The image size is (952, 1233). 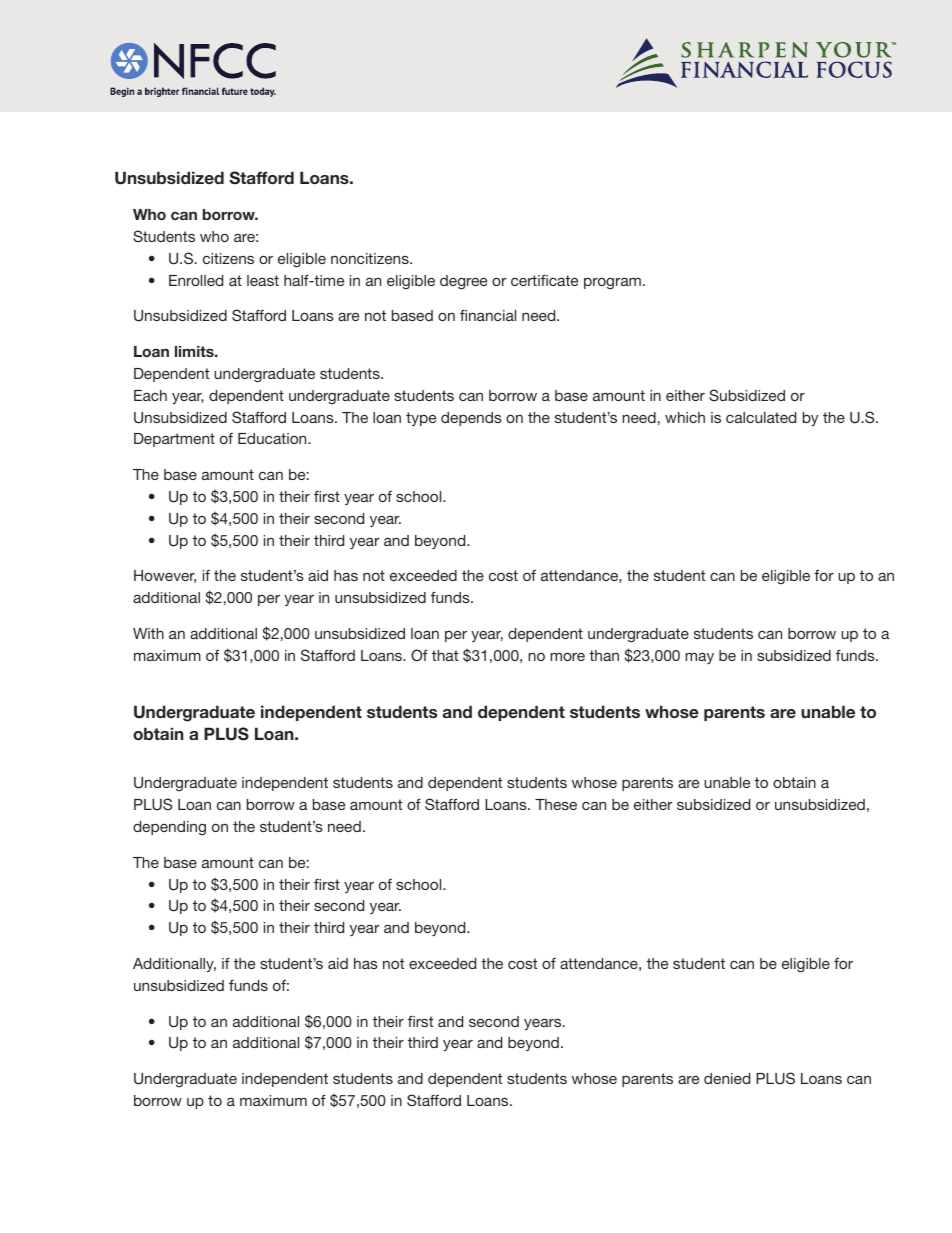 What do you see at coordinates (169, 828) in the screenshot?
I see `depending` at bounding box center [169, 828].
